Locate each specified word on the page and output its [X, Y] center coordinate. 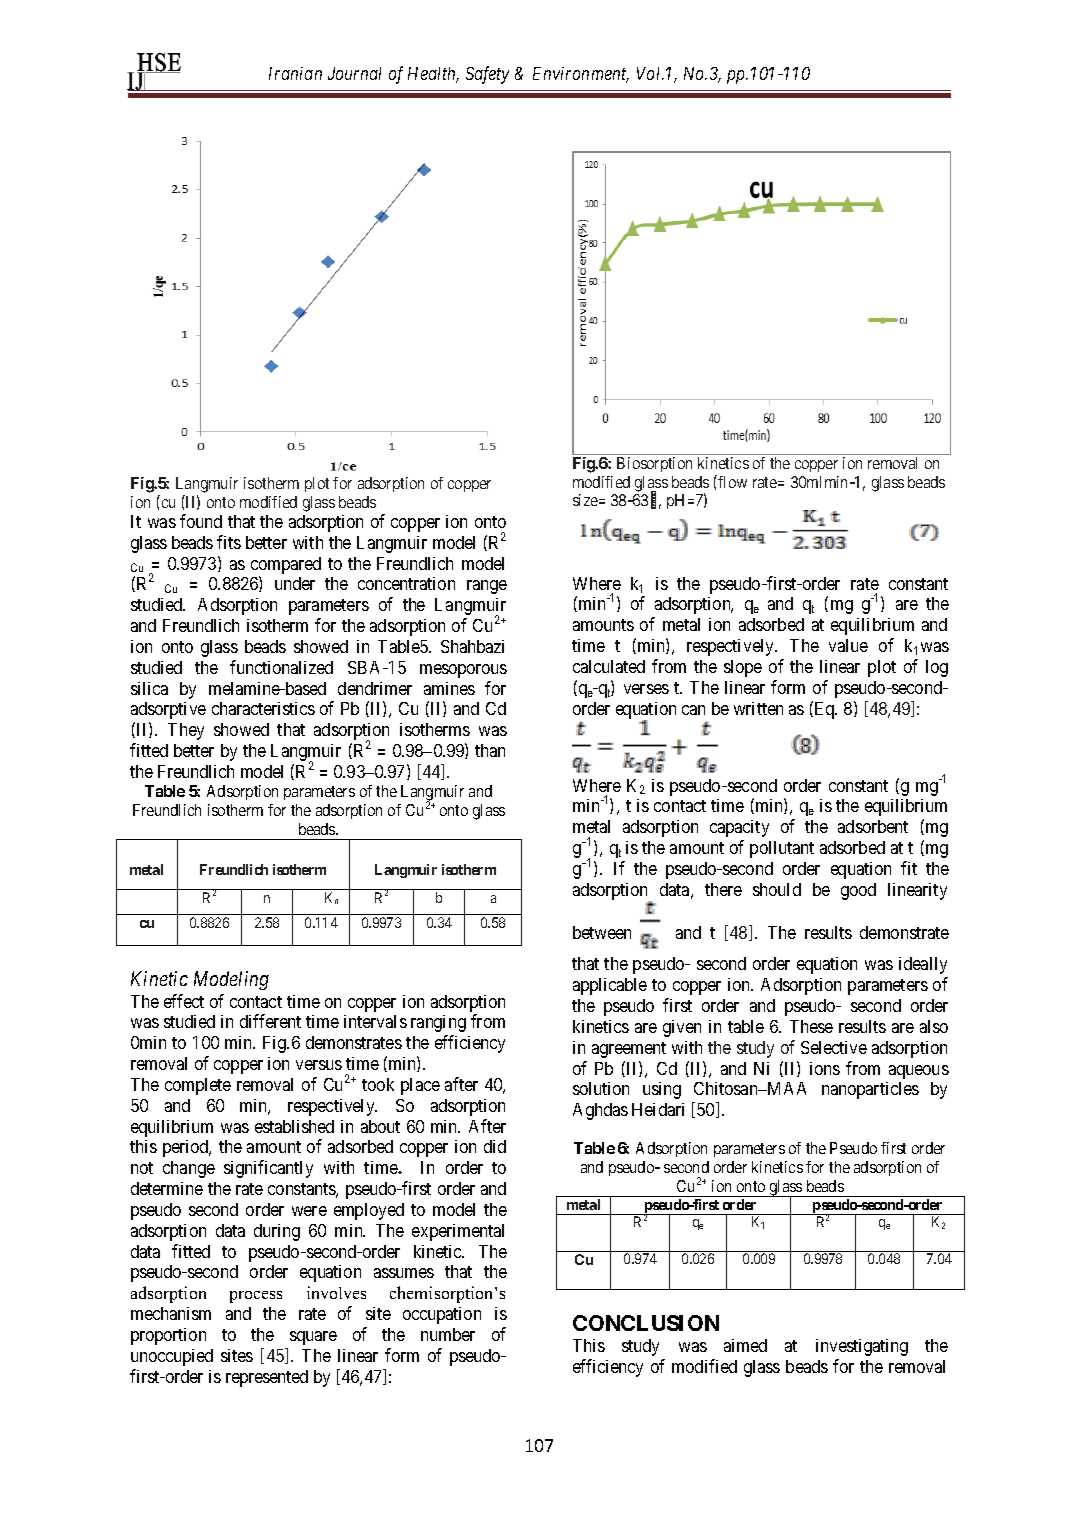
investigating [862, 1347]
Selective [834, 1047]
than [490, 750]
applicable [610, 986]
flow [731, 481]
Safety [487, 75]
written [758, 708]
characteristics [263, 708]
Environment [581, 75]
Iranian [295, 73]
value [848, 645]
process [256, 1297]
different [270, 1021]
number [448, 1334]
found [201, 521]
